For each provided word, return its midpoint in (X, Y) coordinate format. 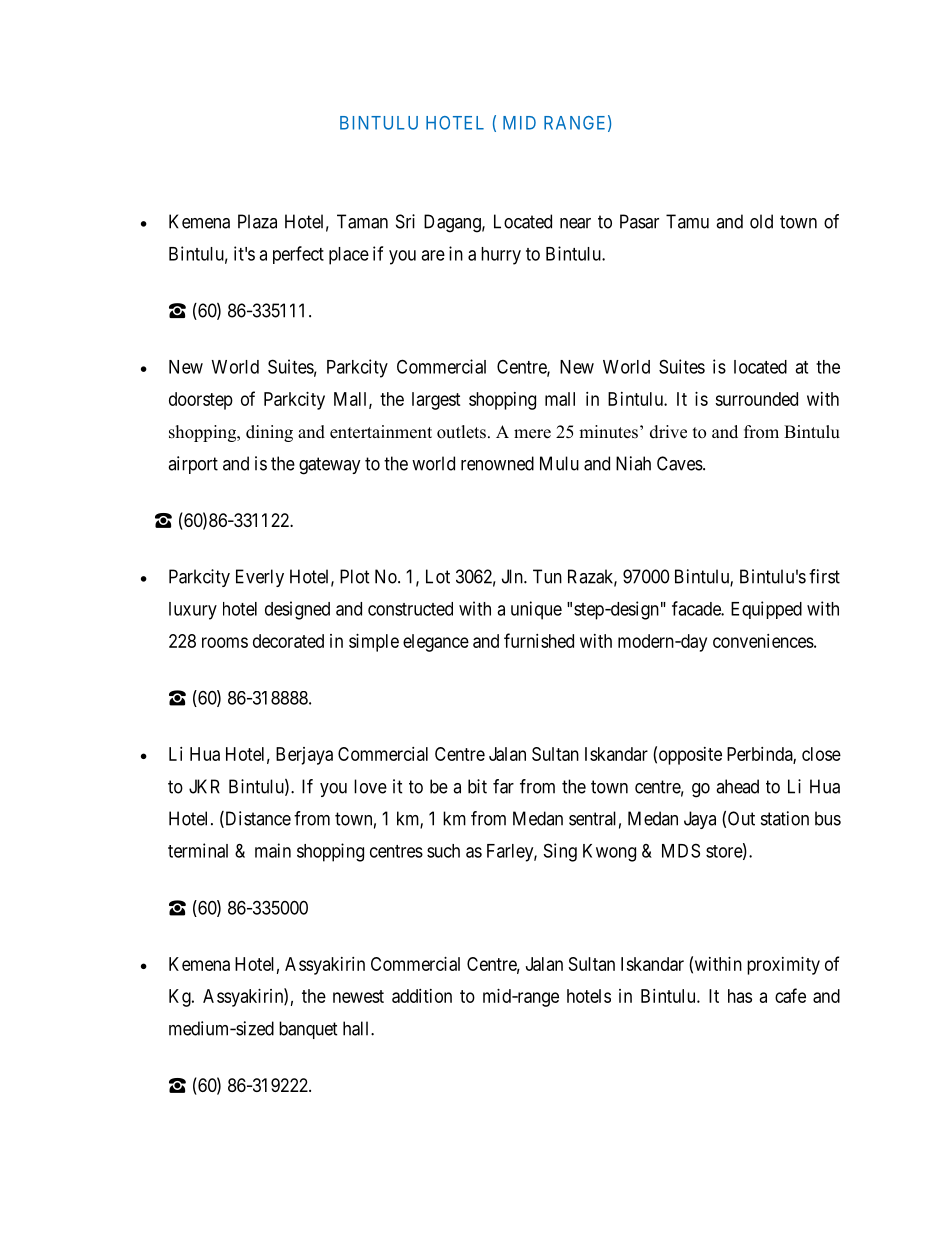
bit (477, 786)
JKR (204, 786)
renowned (497, 463)
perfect (298, 255)
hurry (501, 256)
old (761, 221)
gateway (330, 466)
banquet (308, 1030)
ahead (737, 786)
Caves (680, 463)
